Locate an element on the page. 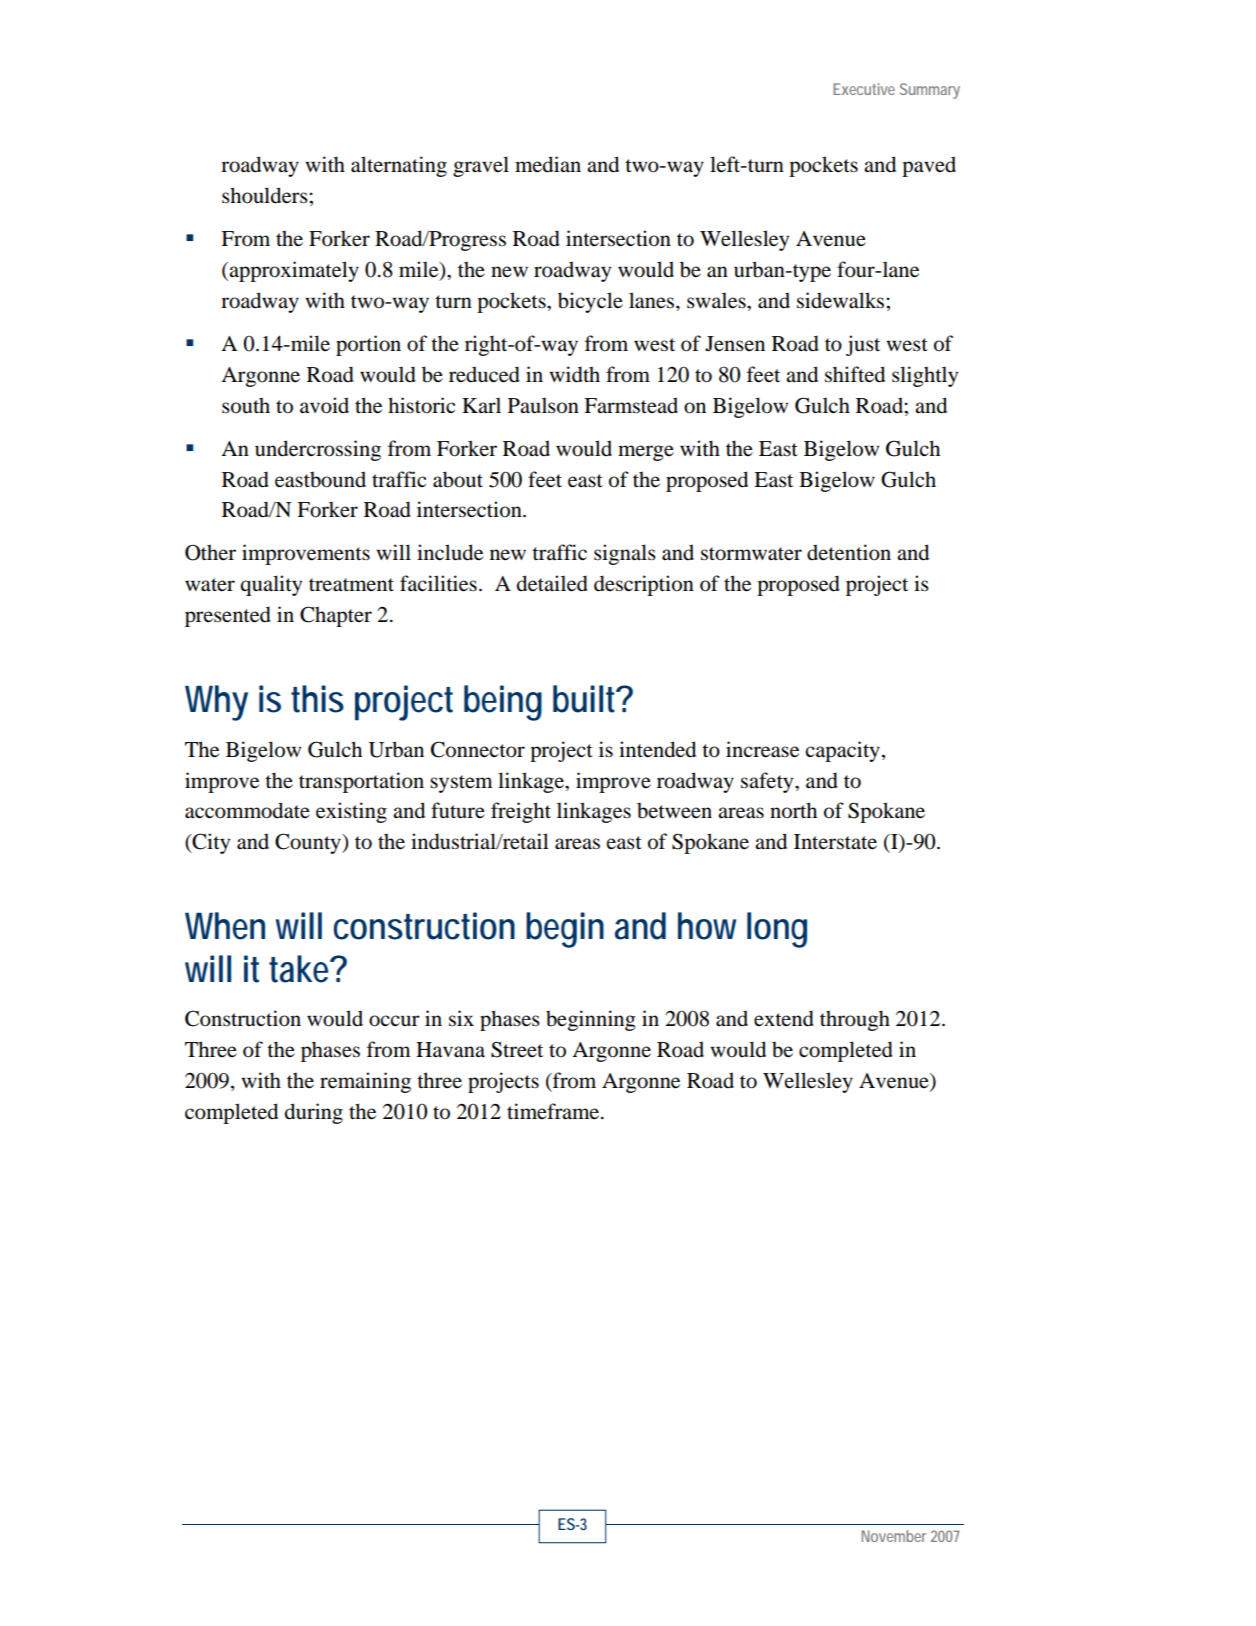 Image resolution: width=1256 pixels, height=1626 pixels. November is located at coordinates (894, 1536).
